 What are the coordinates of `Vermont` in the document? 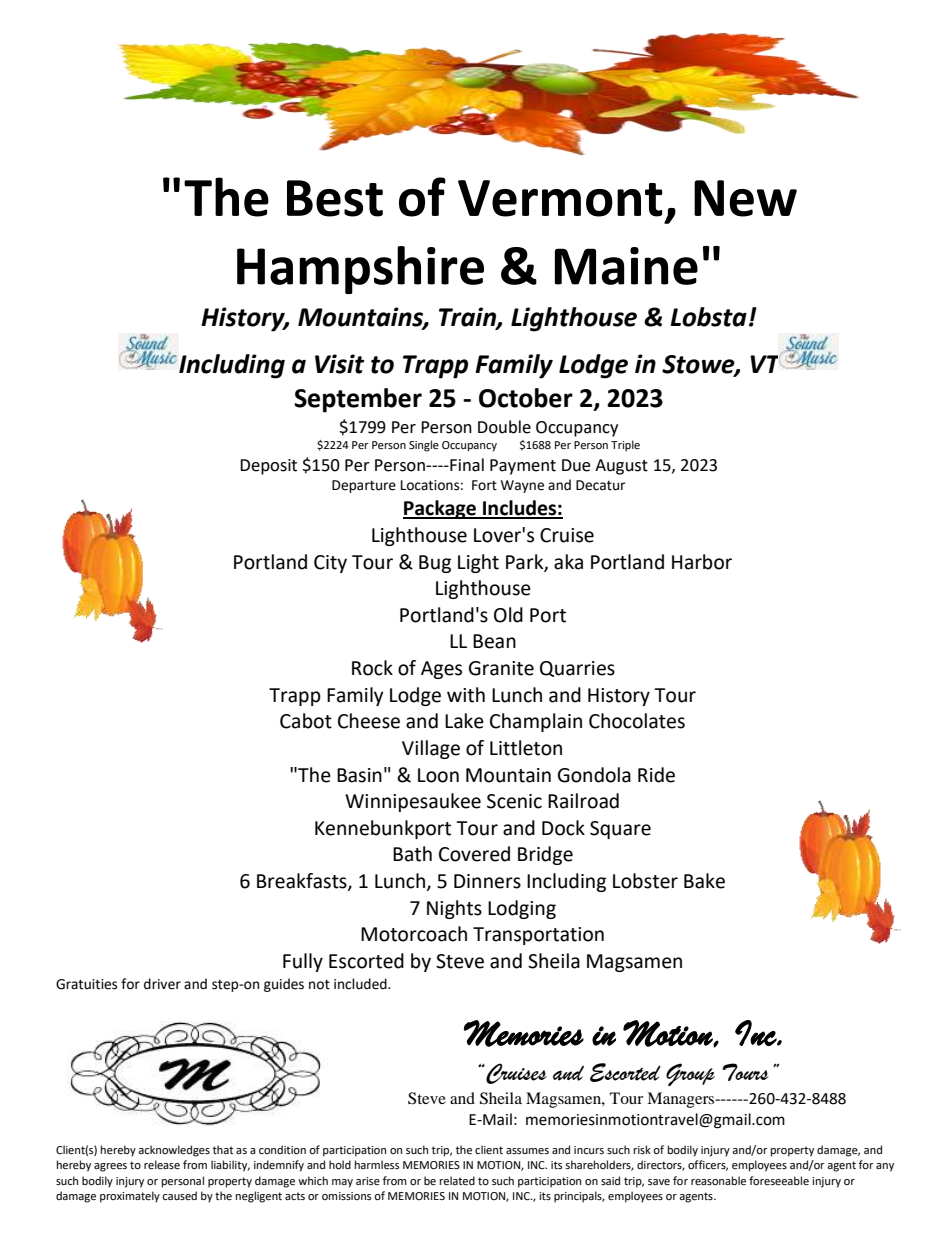 It's located at (560, 198).
